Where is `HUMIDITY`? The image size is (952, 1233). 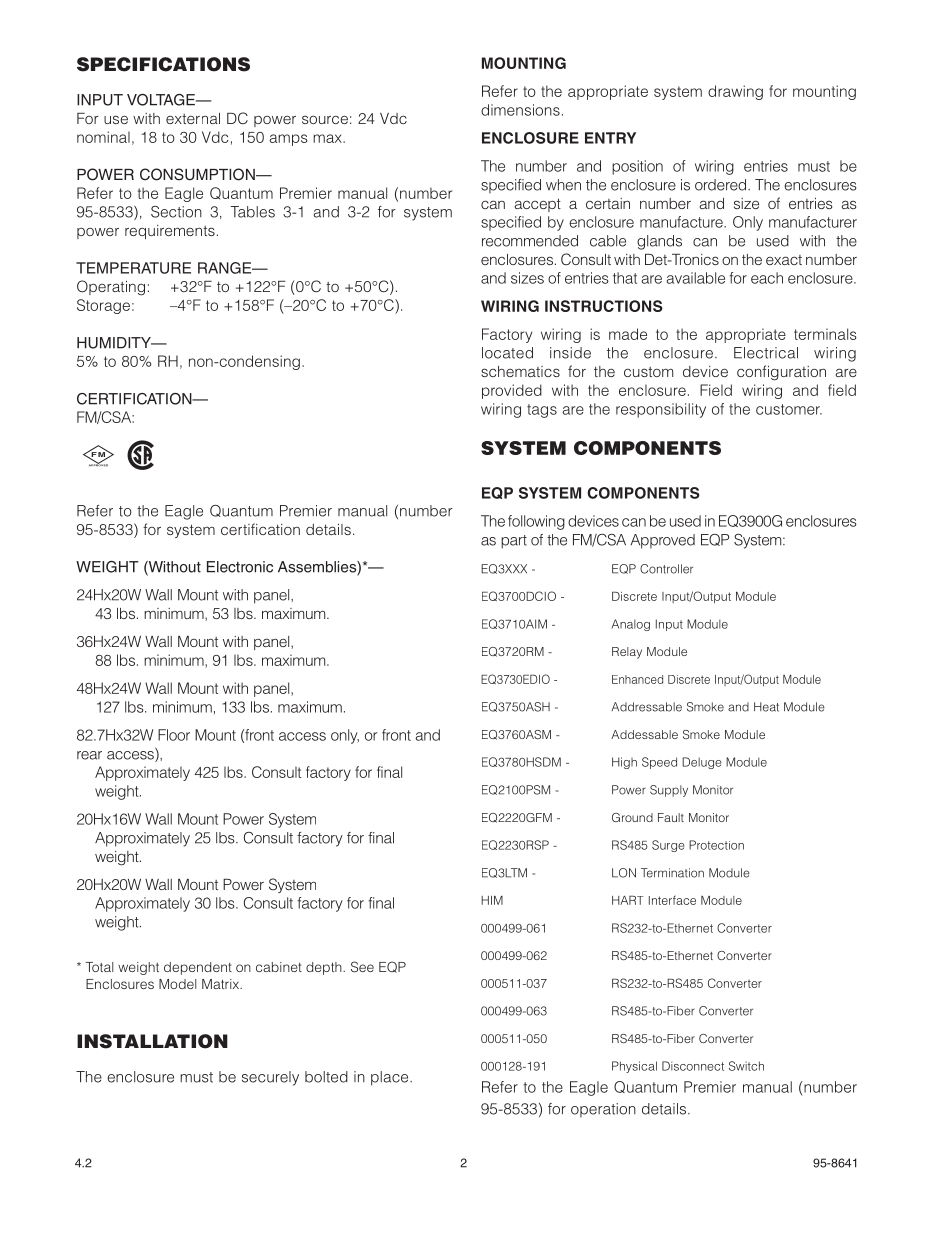
HUMIDITY is located at coordinates (115, 343).
